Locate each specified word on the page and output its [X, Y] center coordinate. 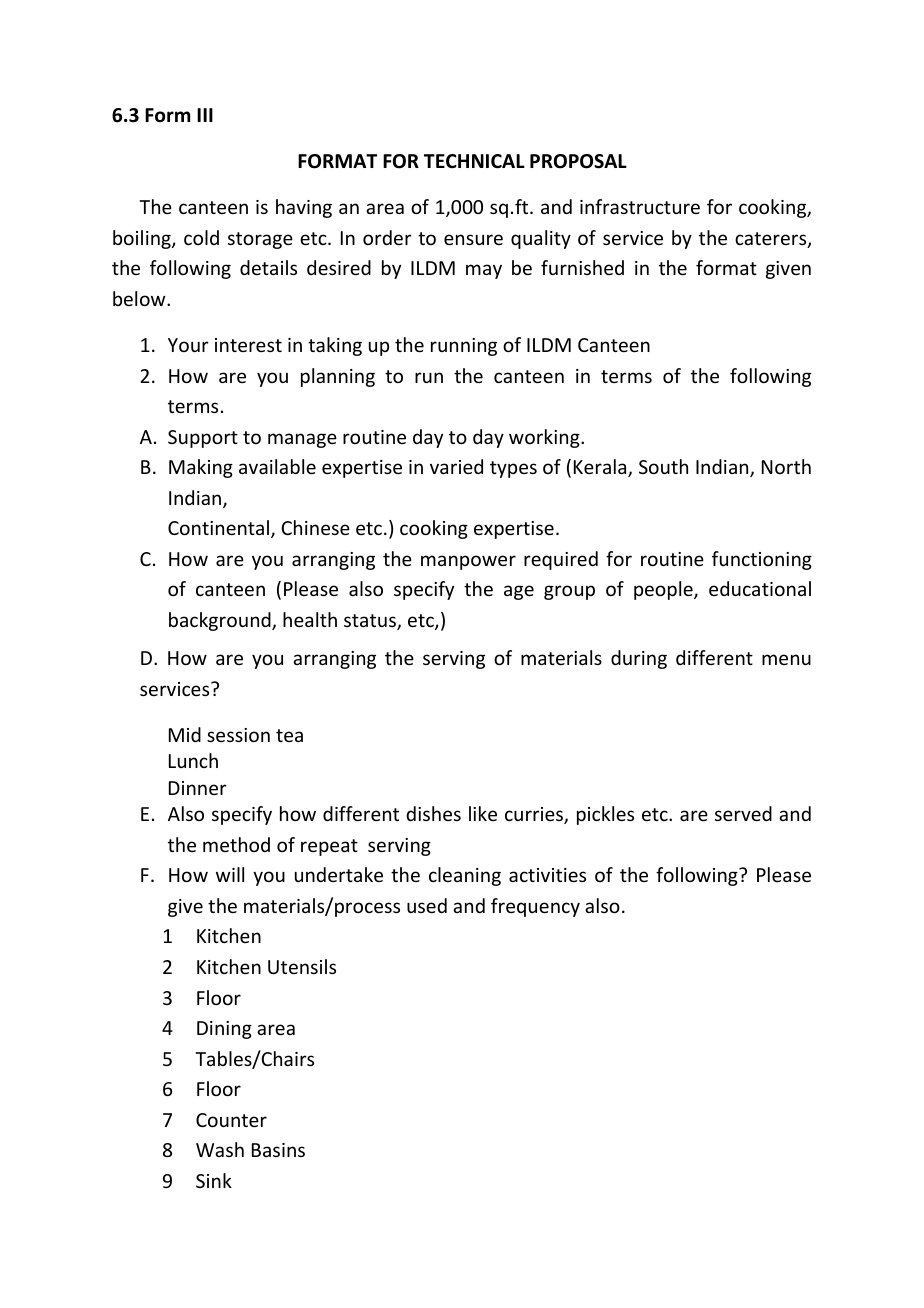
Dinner [198, 788]
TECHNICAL [474, 161]
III [205, 115]
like [483, 813]
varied [456, 466]
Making [201, 468]
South [663, 466]
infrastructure [640, 206]
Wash [220, 1149]
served [743, 813]
